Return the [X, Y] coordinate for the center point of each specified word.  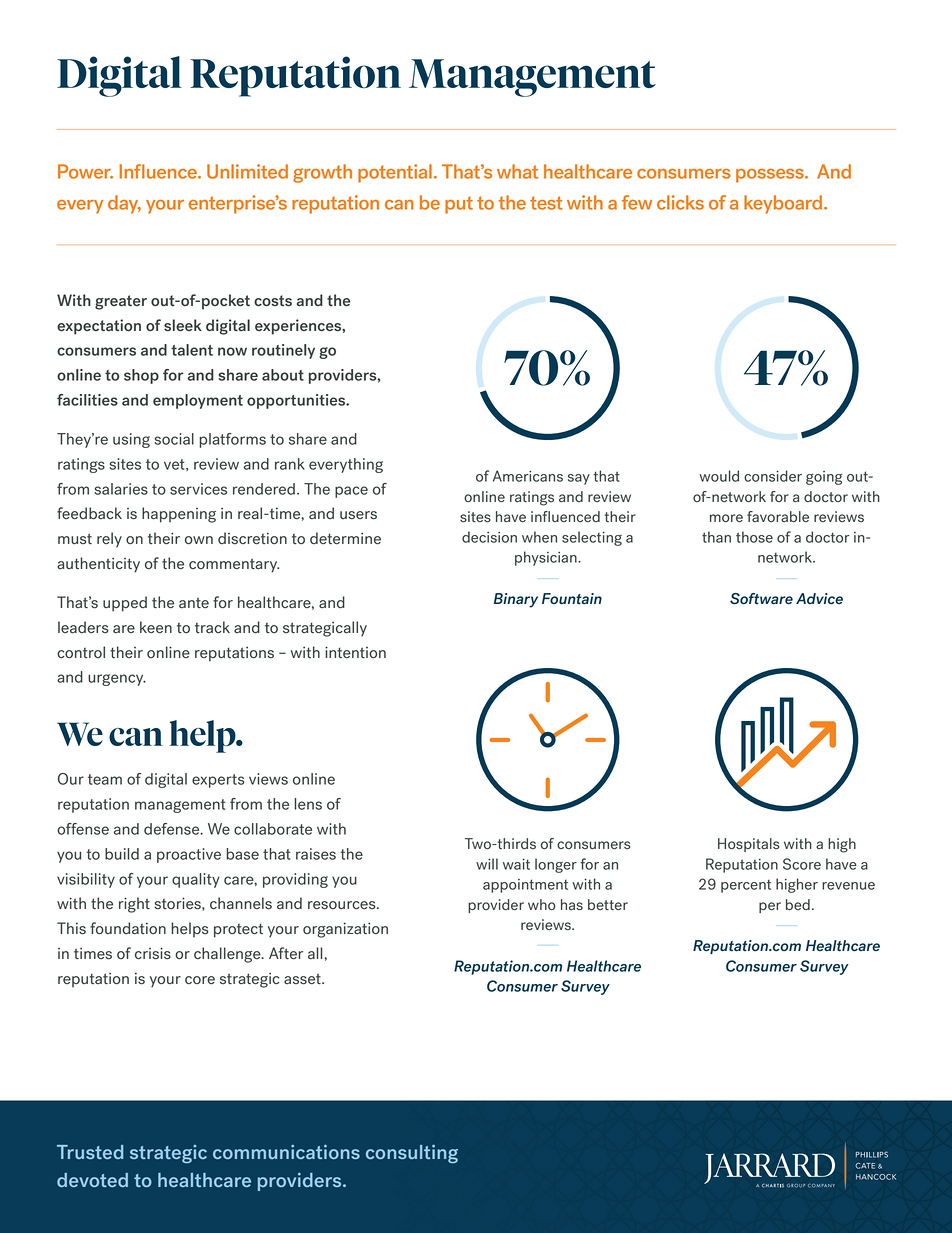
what [517, 171]
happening [179, 515]
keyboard [784, 204]
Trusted [90, 1152]
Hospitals [748, 845]
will [487, 864]
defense [173, 829]
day [124, 204]
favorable [778, 516]
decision [489, 537]
